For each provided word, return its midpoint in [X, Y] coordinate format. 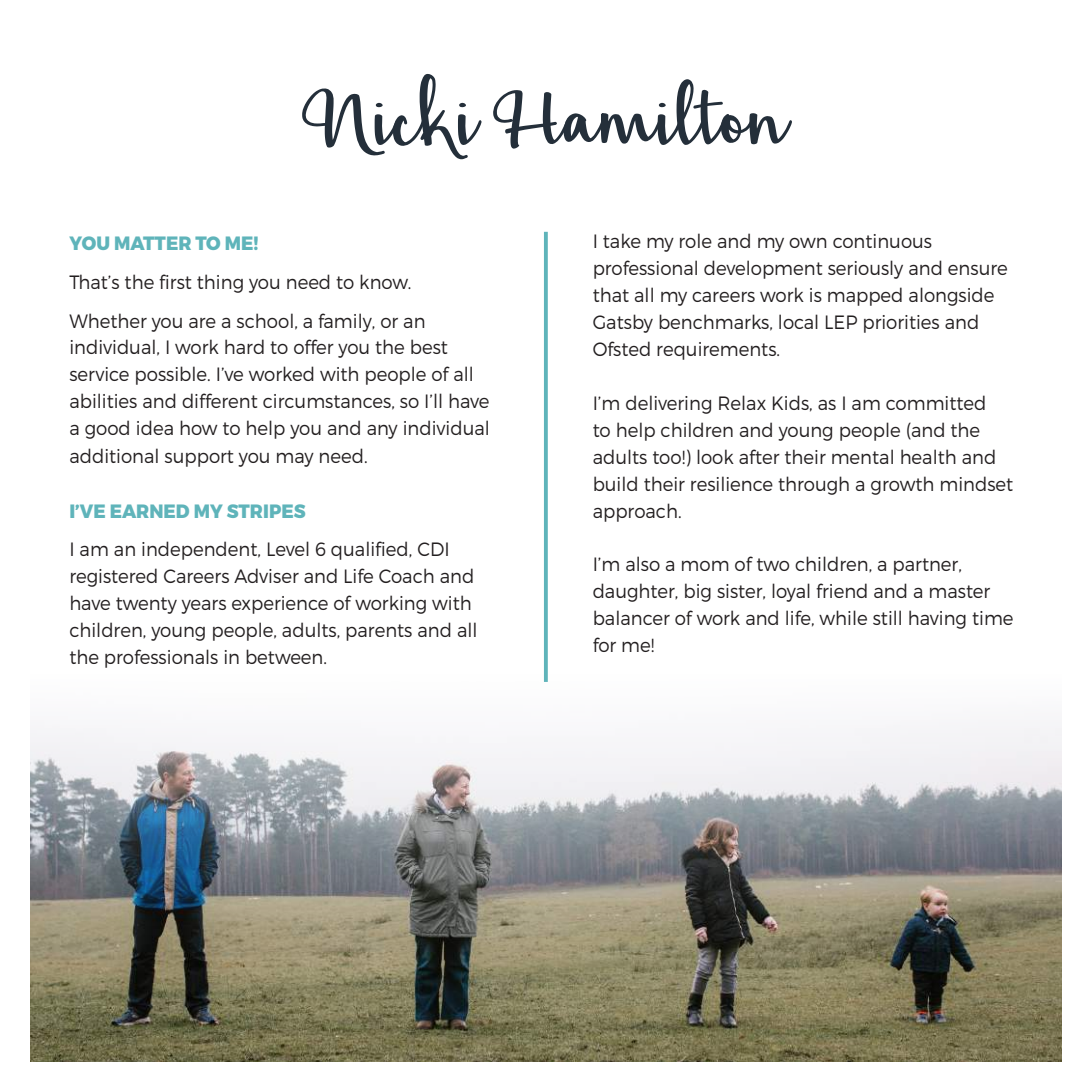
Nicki [392, 117]
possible [172, 375]
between [285, 656]
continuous [882, 241]
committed [935, 402]
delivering [668, 404]
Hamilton [642, 114]
